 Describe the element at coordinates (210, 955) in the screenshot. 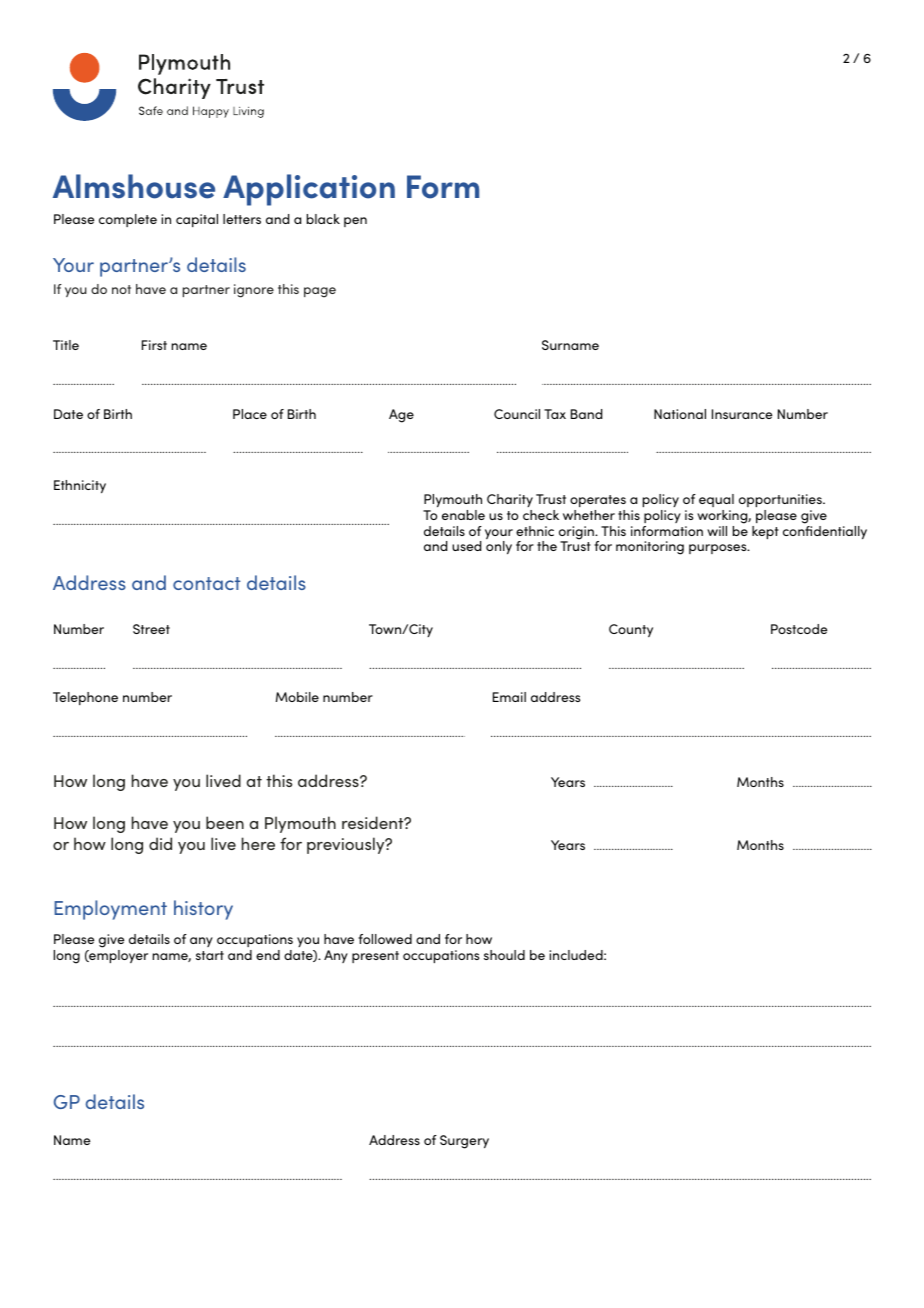

I see `start` at that location.
